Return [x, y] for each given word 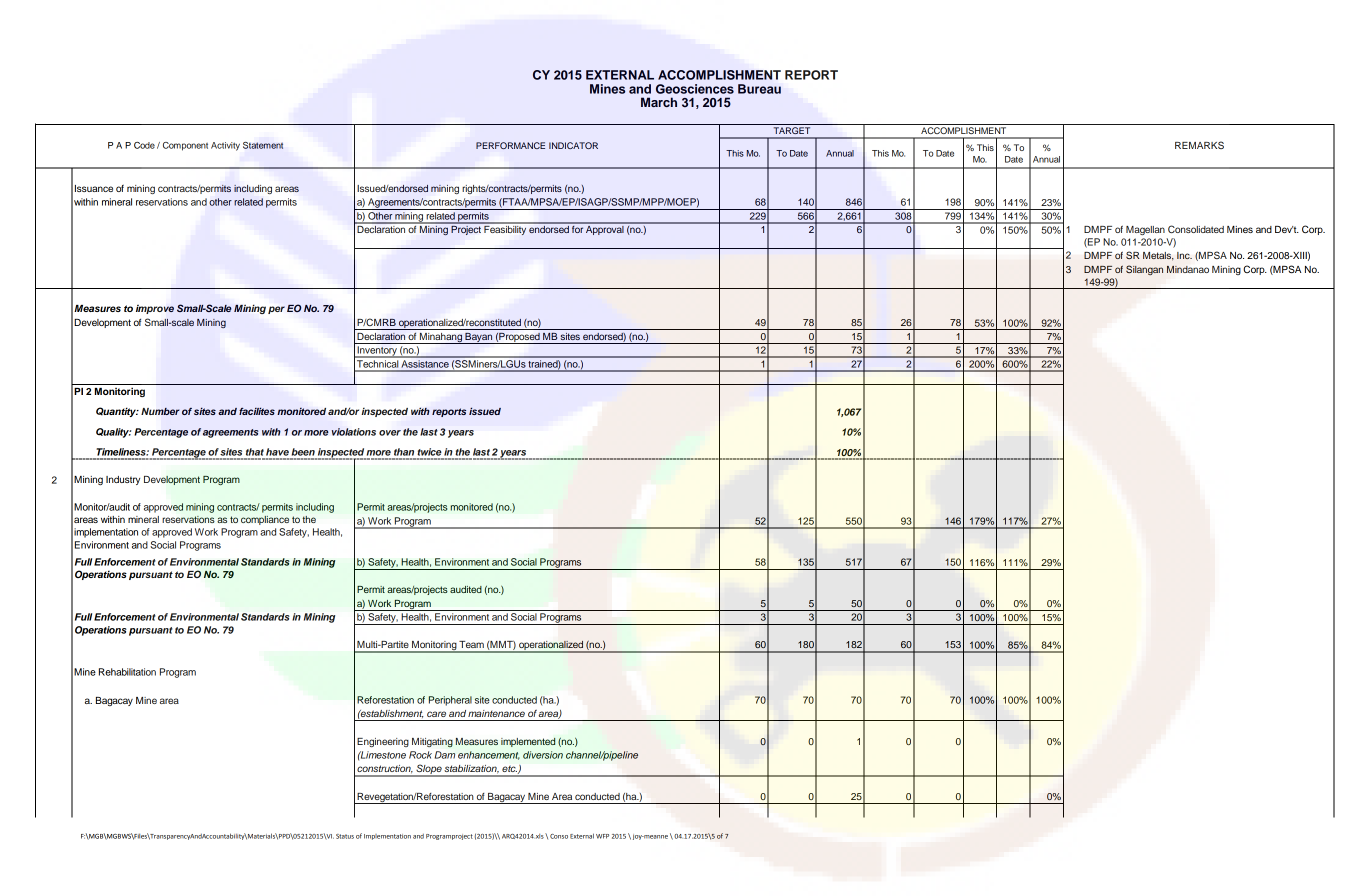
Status [345, 836]
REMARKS [1199, 145]
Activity [225, 146]
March [659, 102]
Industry [123, 480]
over [390, 433]
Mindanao [1188, 269]
